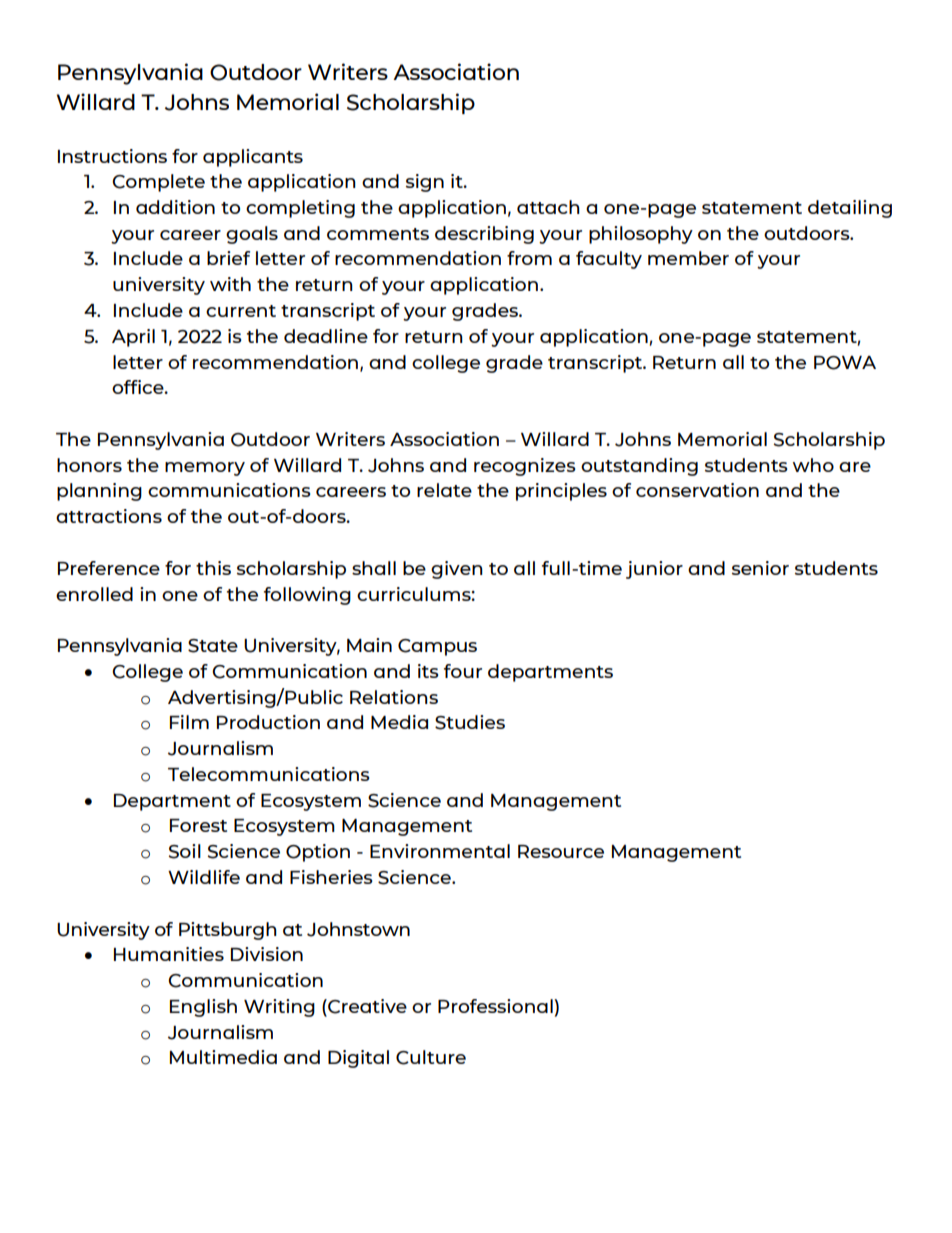  I want to click on Complete, so click(158, 183).
